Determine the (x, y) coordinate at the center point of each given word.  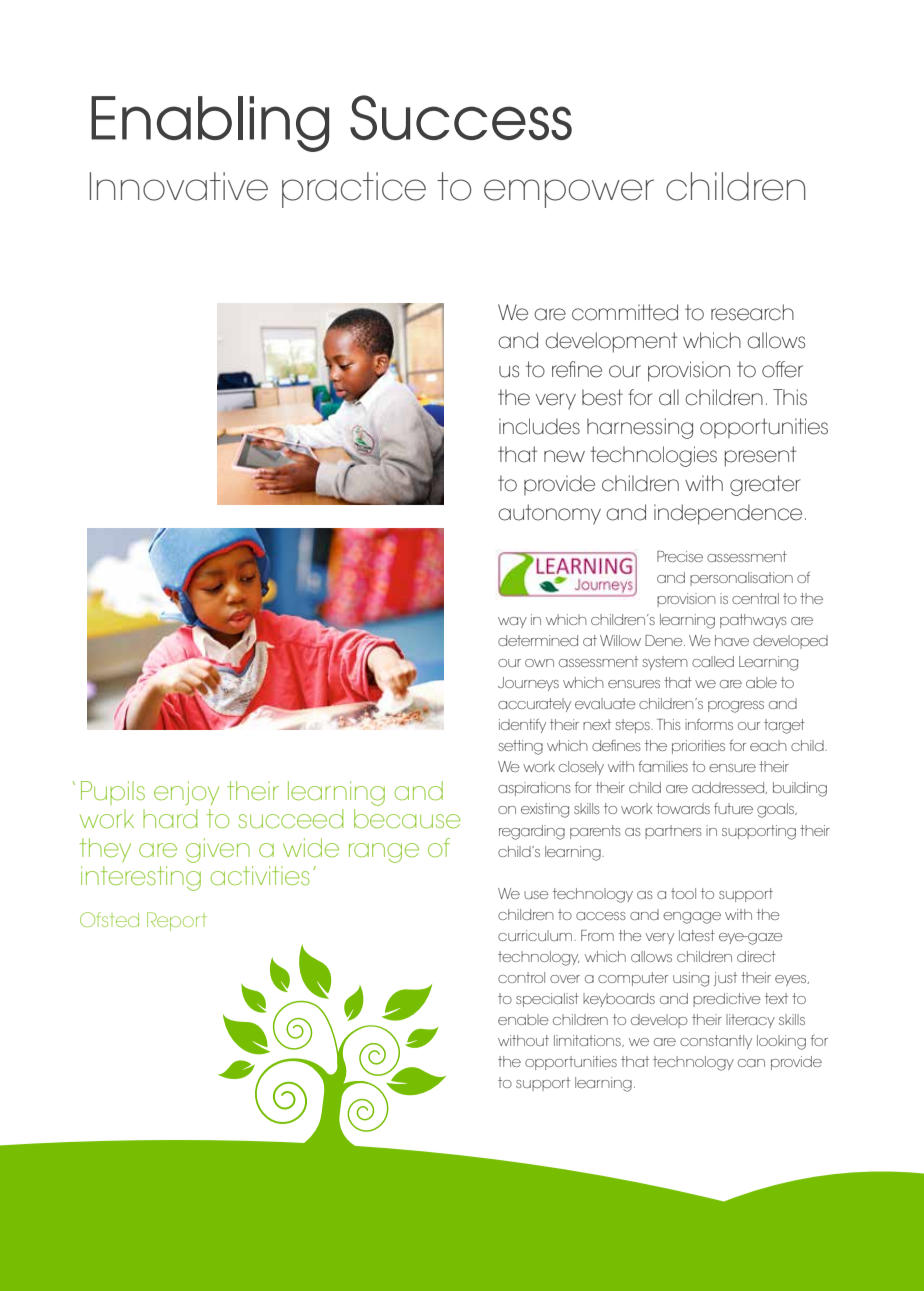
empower (569, 193)
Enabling (210, 124)
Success (461, 117)
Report (177, 921)
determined (538, 640)
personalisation (741, 579)
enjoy (186, 793)
